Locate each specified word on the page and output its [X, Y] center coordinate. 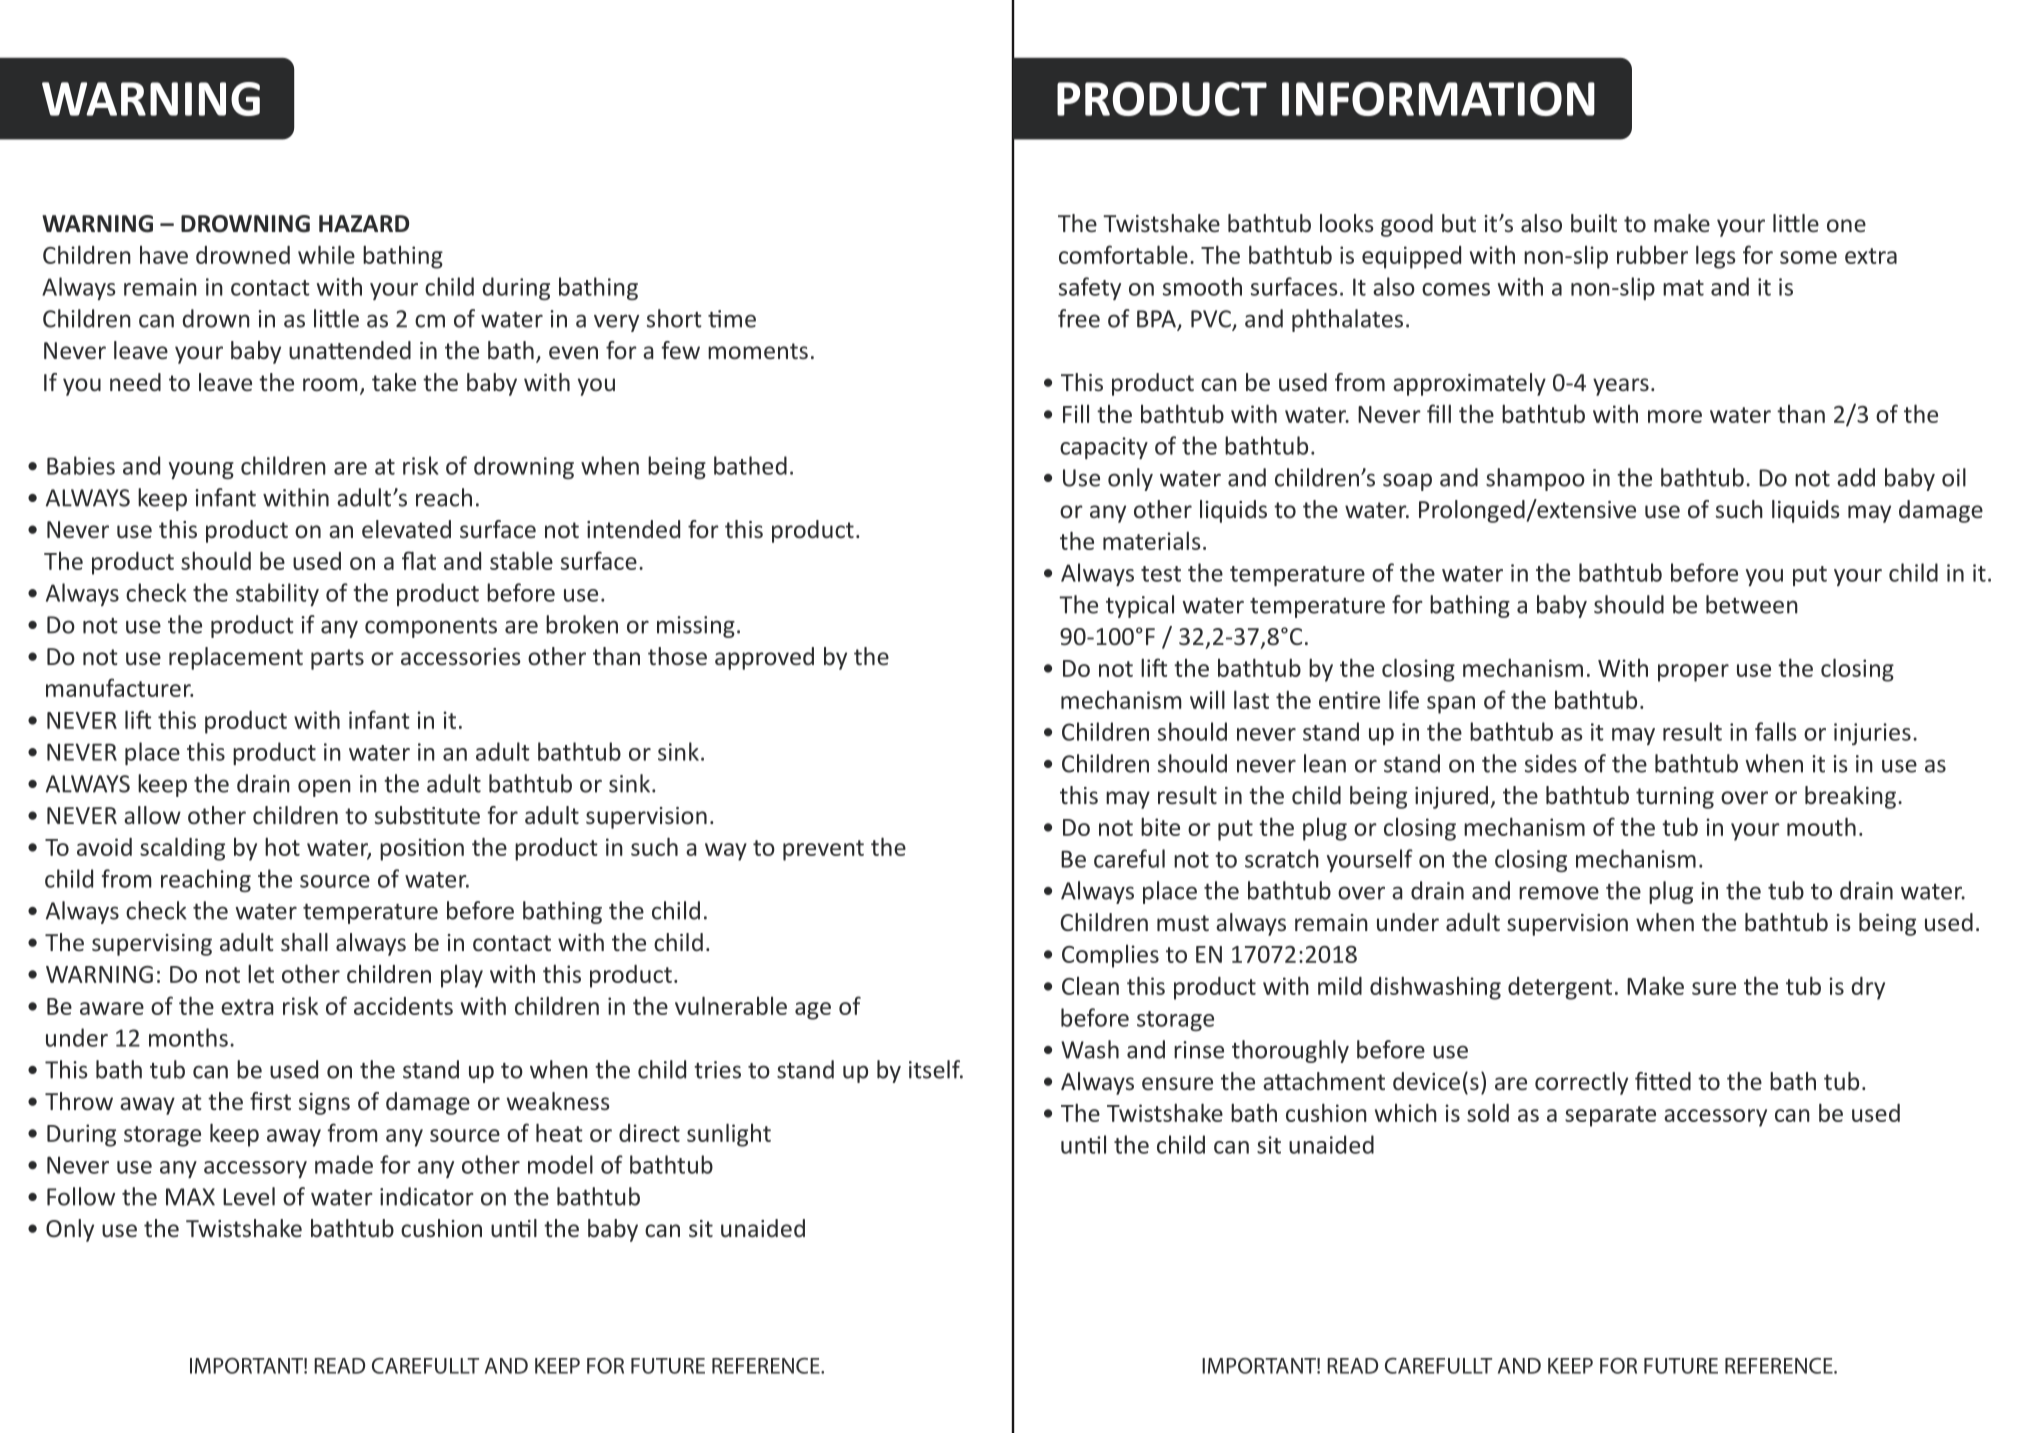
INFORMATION [1438, 99]
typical [1140, 606]
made [344, 1164]
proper [1693, 673]
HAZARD [364, 223]
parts [337, 659]
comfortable [1123, 254]
